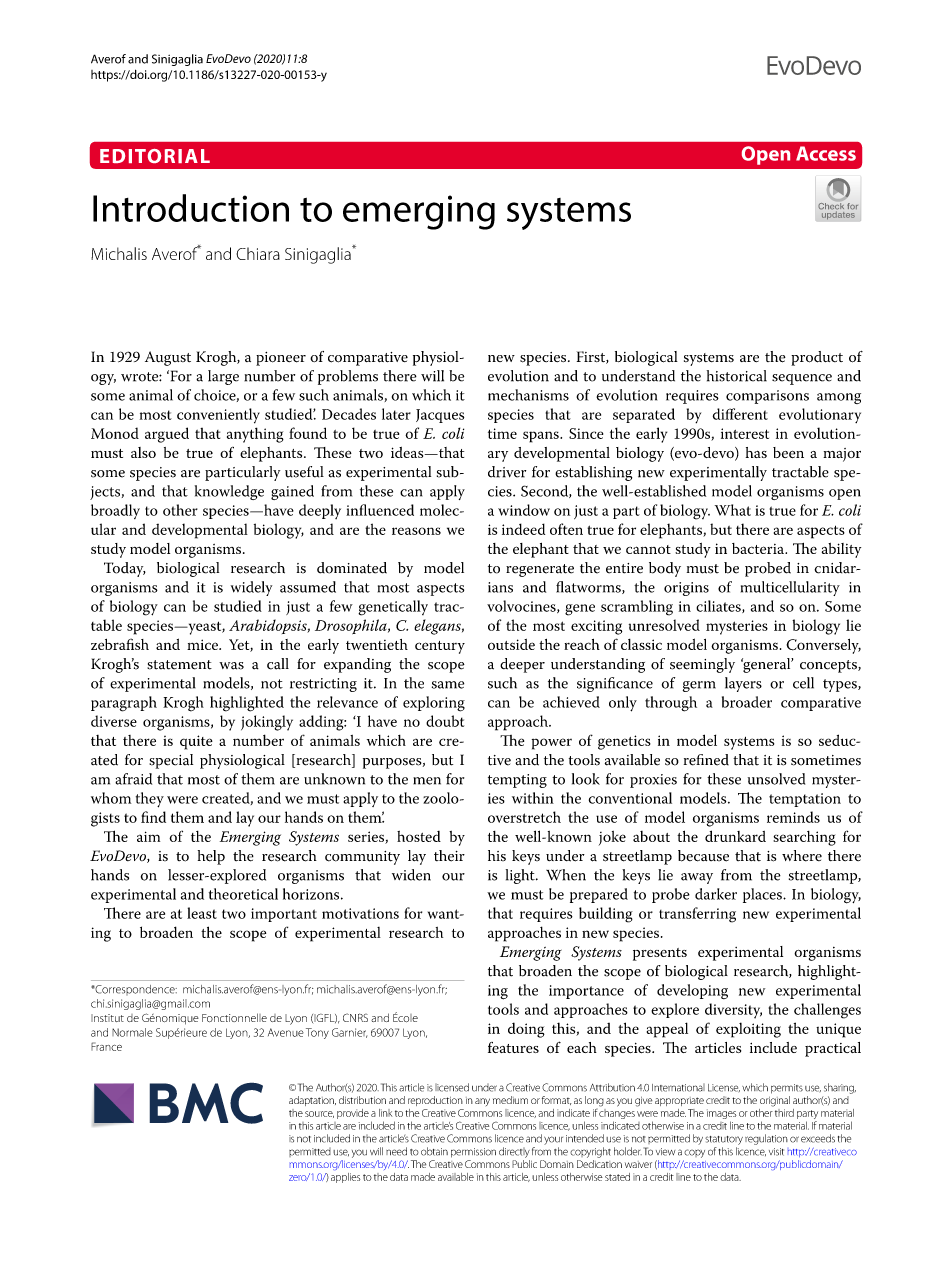 This page has height=1265, width=952. What do you see at coordinates (448, 685) in the page?
I see `same` at bounding box center [448, 685].
